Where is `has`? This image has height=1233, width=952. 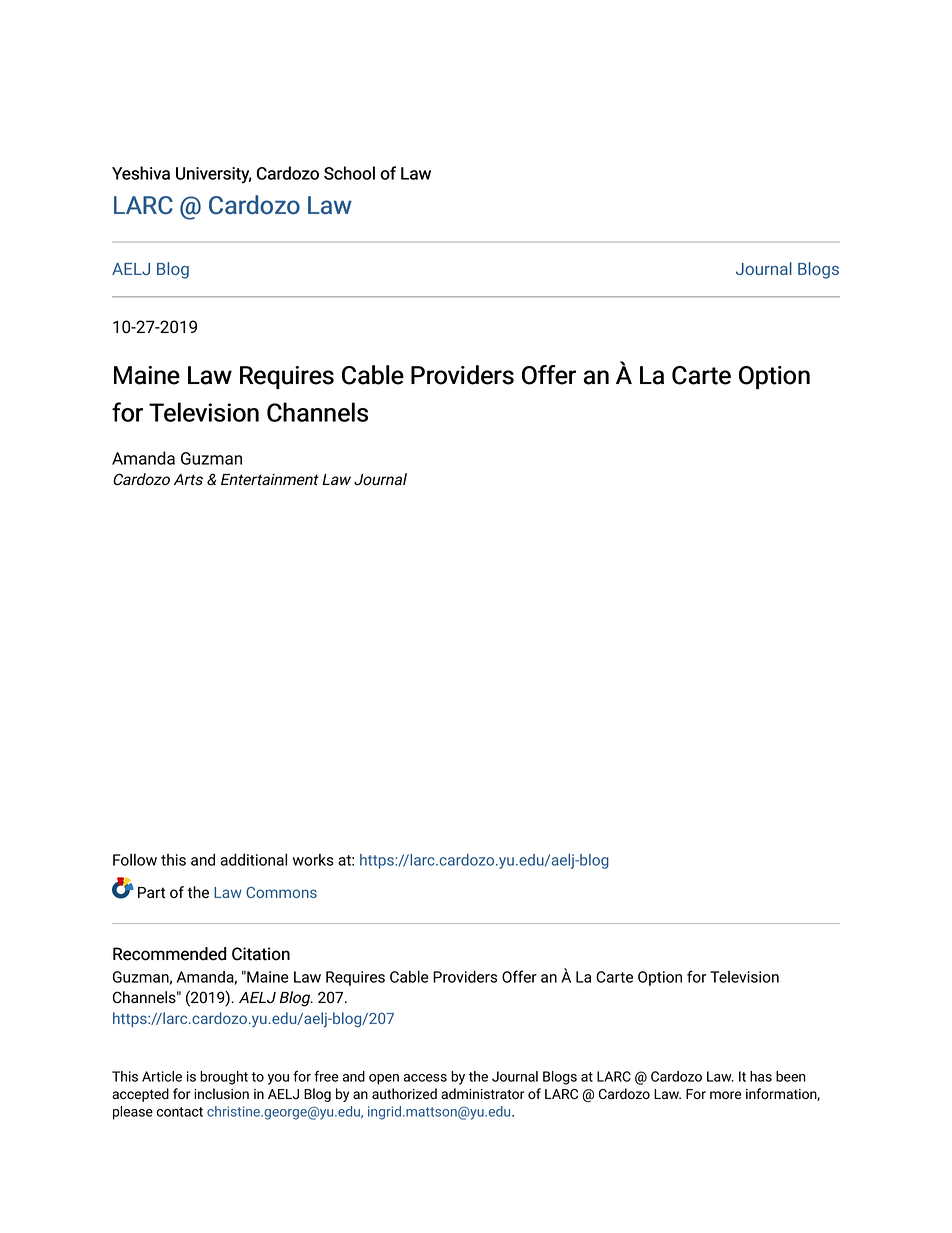
has is located at coordinates (761, 1076).
